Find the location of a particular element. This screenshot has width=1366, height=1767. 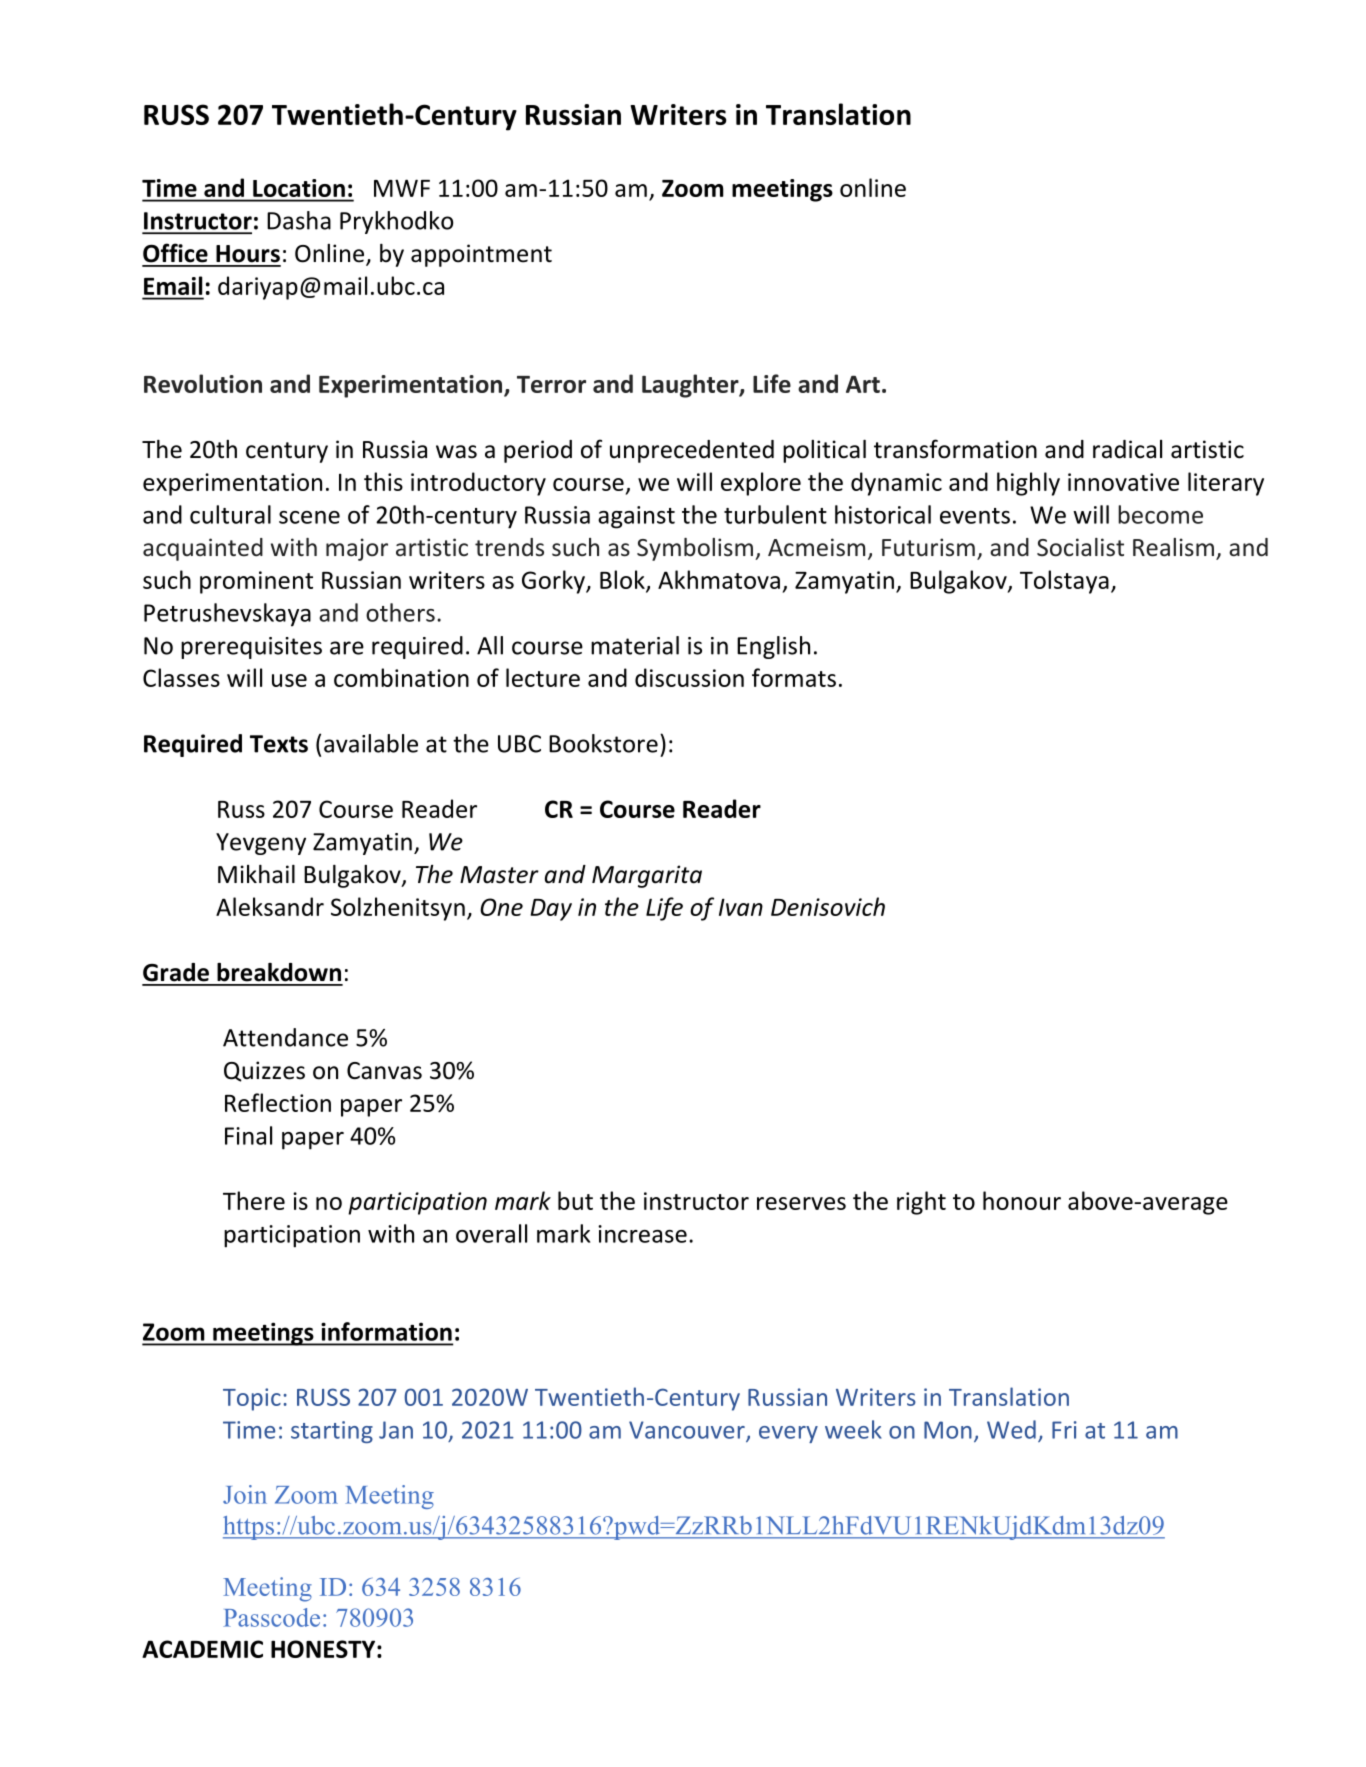

appointment is located at coordinates (481, 255).
